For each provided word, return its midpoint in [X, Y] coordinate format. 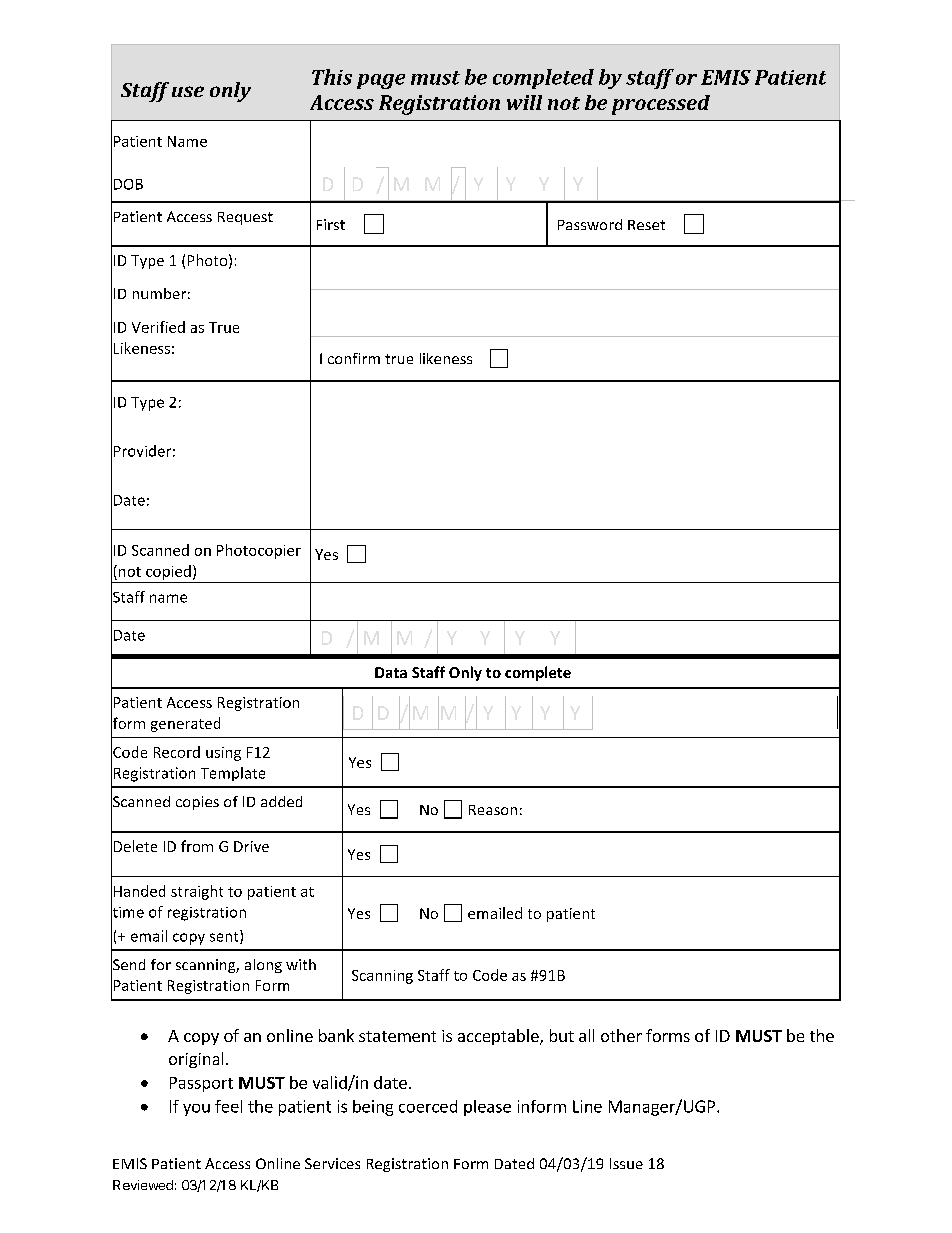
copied [168, 572]
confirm [354, 358]
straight [197, 892]
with [301, 964]
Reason [493, 810]
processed [661, 105]
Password [590, 224]
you [196, 1110]
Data [391, 672]
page [381, 81]
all [586, 1035]
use [188, 91]
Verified [158, 327]
